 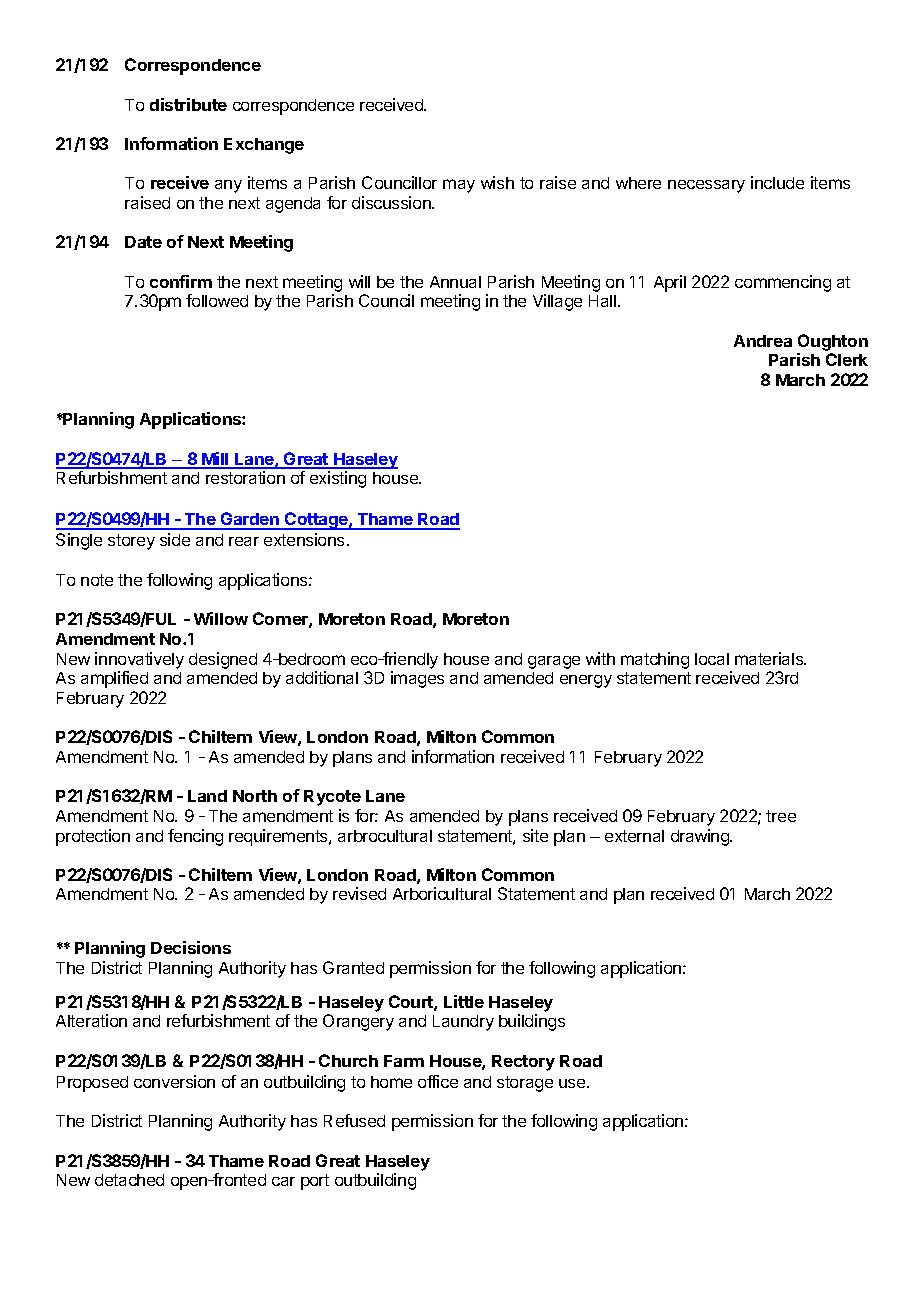 What do you see at coordinates (207, 796) in the page?
I see `Land` at bounding box center [207, 796].
